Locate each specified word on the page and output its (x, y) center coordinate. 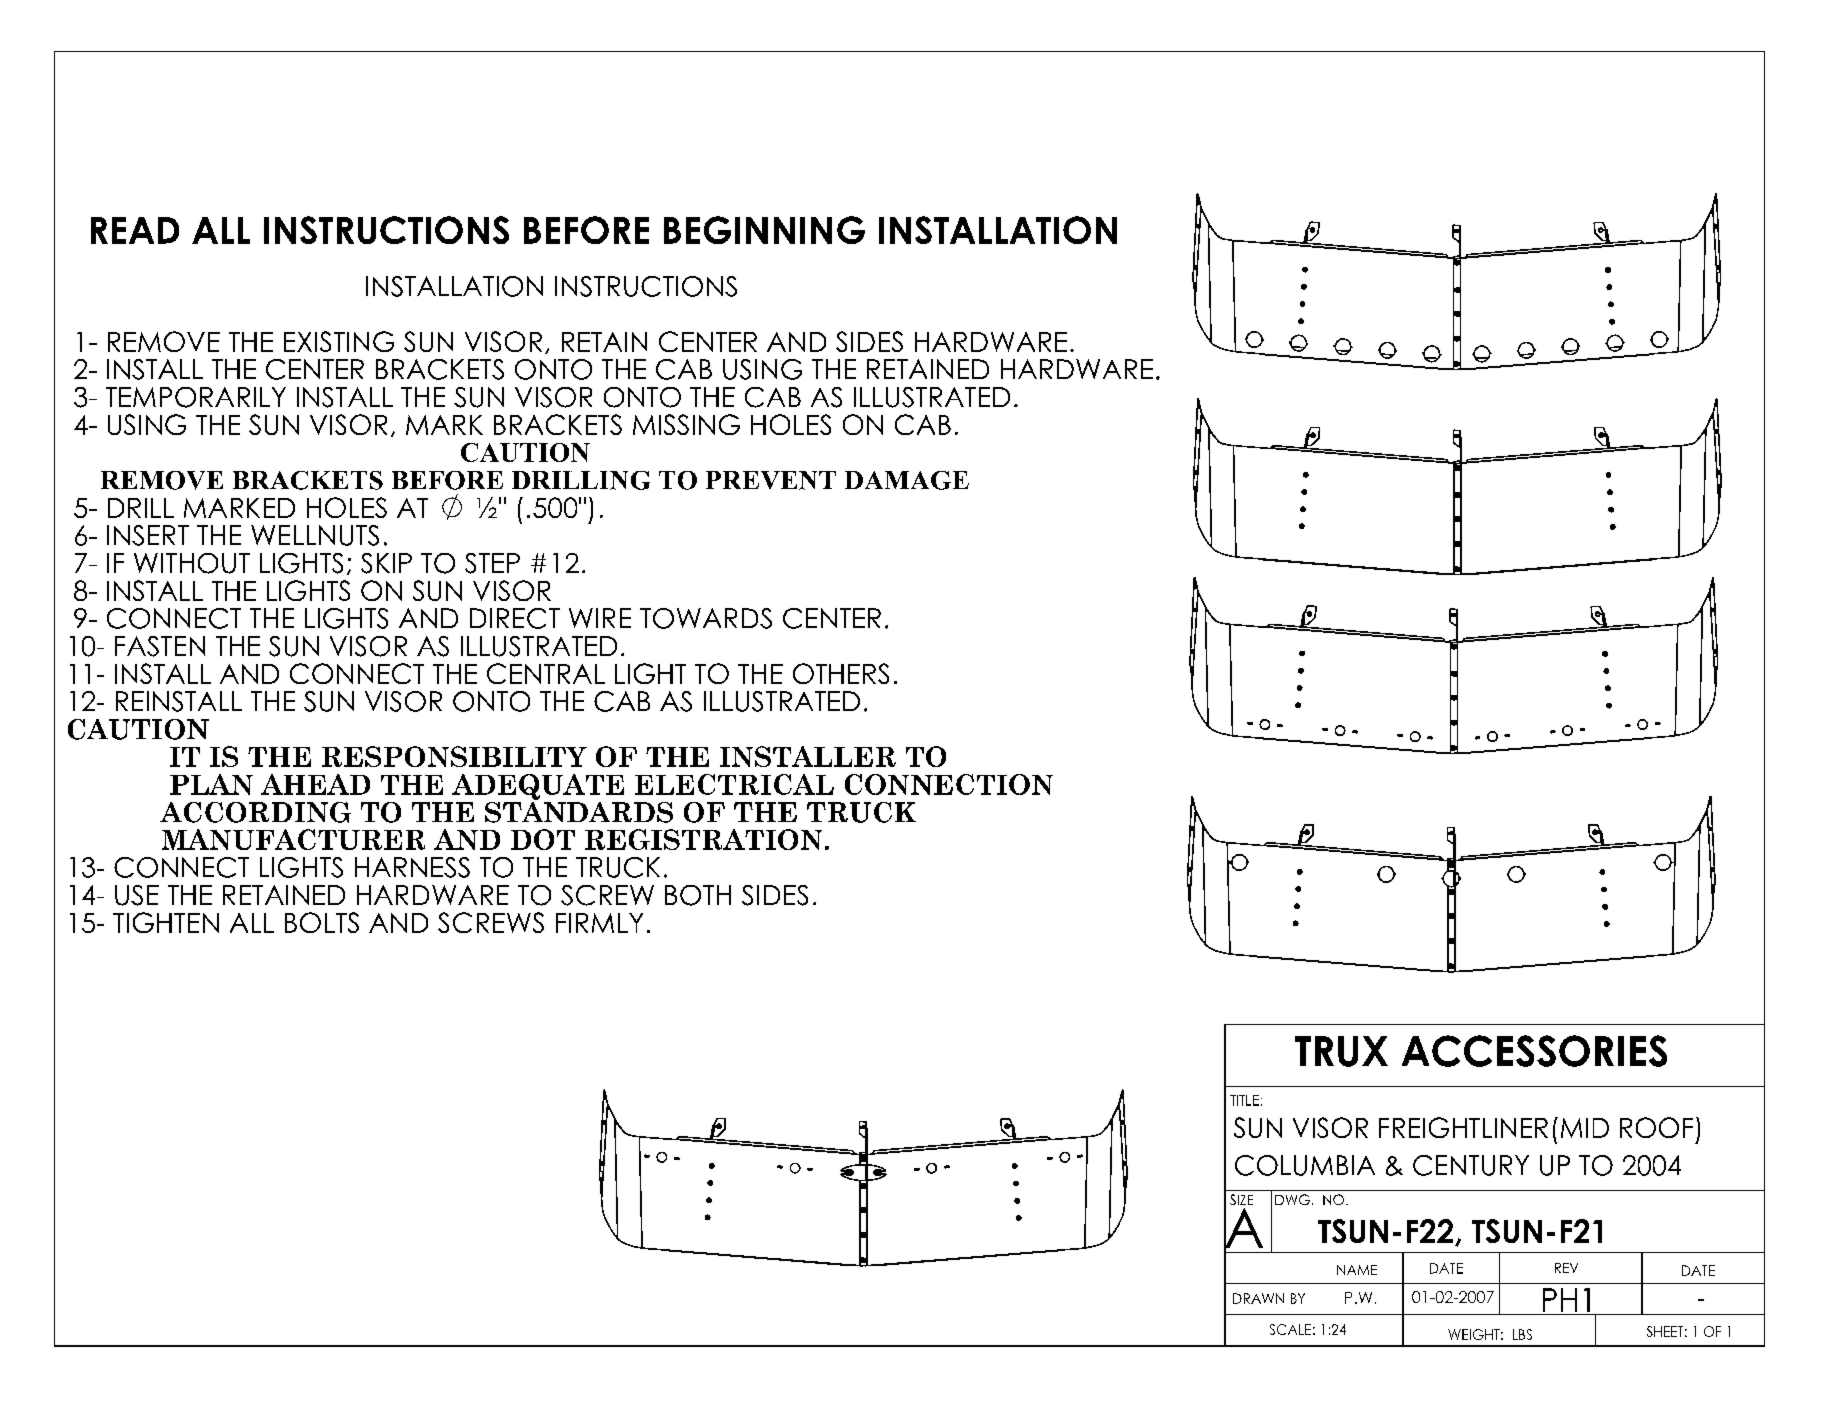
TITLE (1244, 1100)
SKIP (386, 563)
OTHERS (841, 673)
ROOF (1656, 1127)
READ (135, 230)
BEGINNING (764, 230)
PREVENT (771, 480)
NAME (1357, 1270)
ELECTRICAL (734, 784)
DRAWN (1258, 1298)
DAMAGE (907, 480)
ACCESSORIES (1534, 1051)
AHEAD (315, 784)
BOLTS (322, 922)
